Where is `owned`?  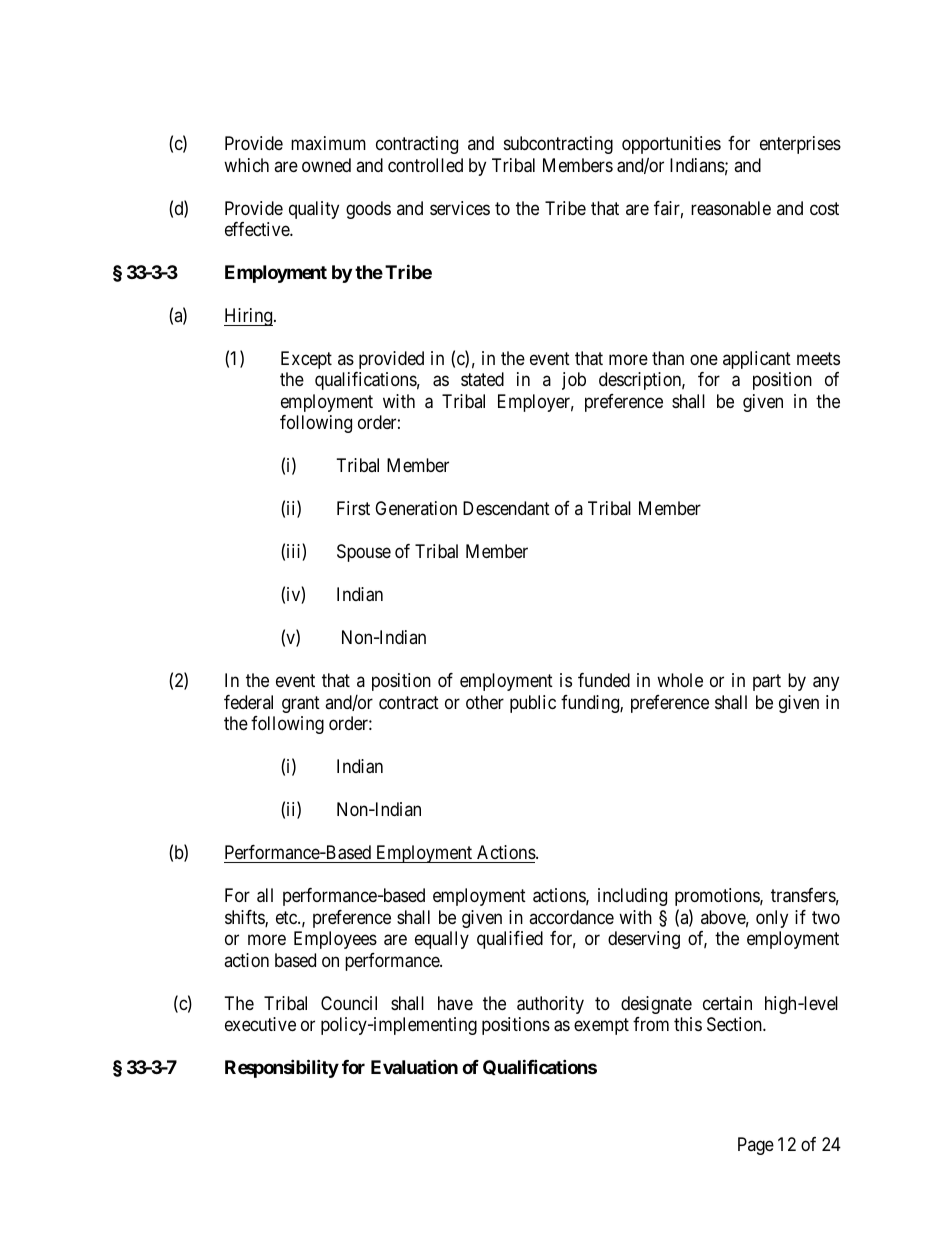
owned is located at coordinates (326, 165).
